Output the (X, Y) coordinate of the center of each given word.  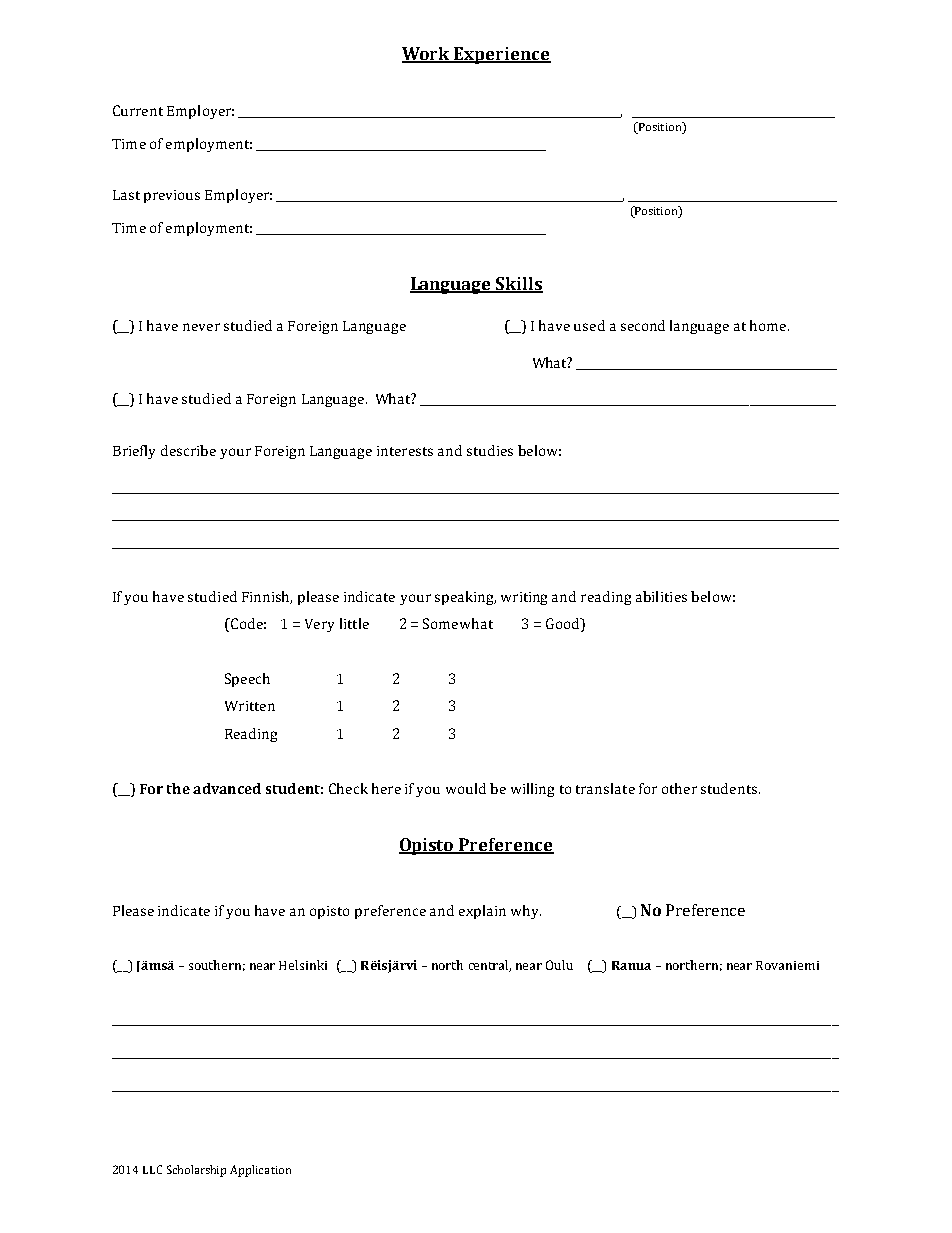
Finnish (267, 597)
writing (524, 598)
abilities (661, 596)
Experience (501, 55)
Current (138, 110)
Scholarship (196, 1171)
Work (427, 55)
